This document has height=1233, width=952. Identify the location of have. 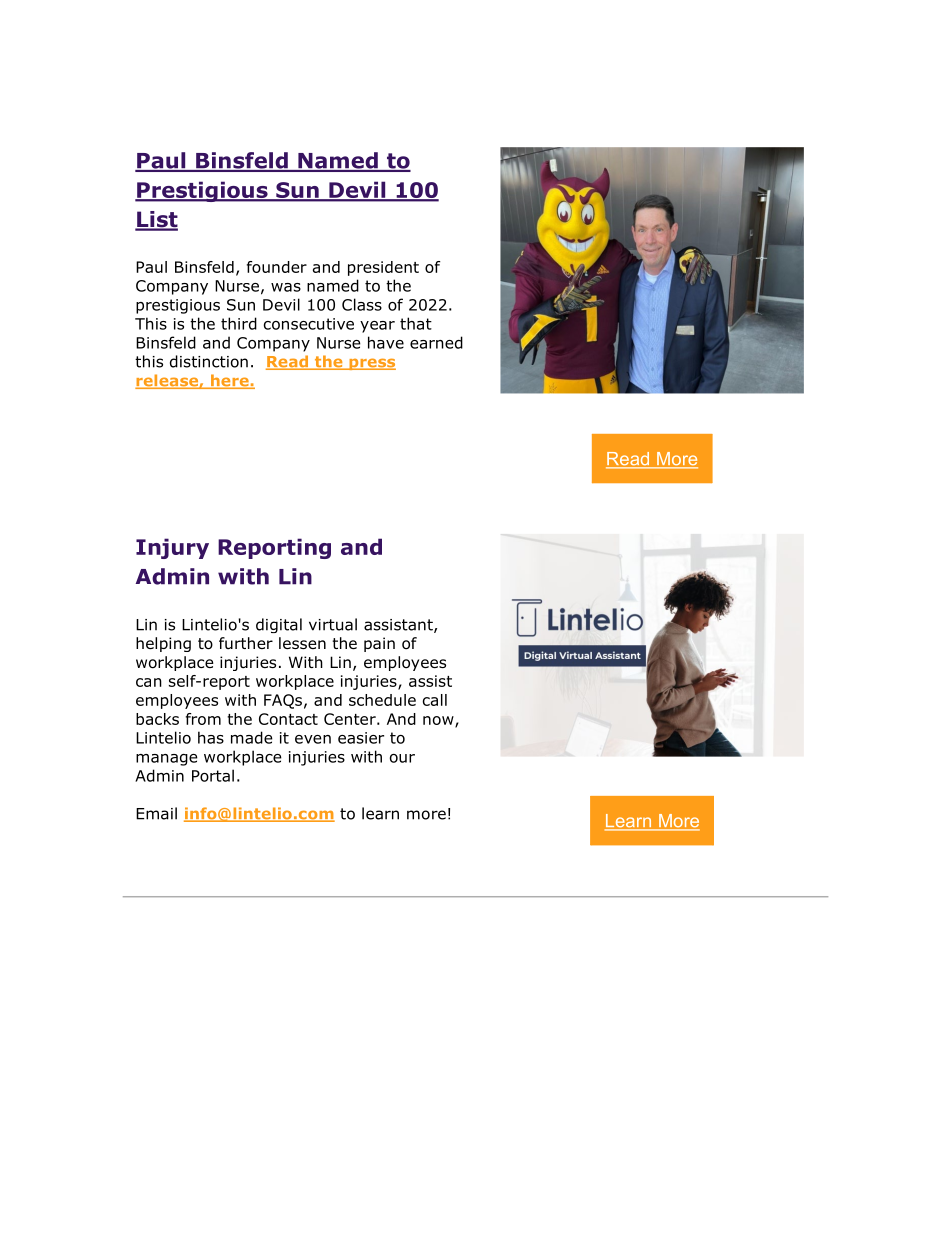
(386, 342).
